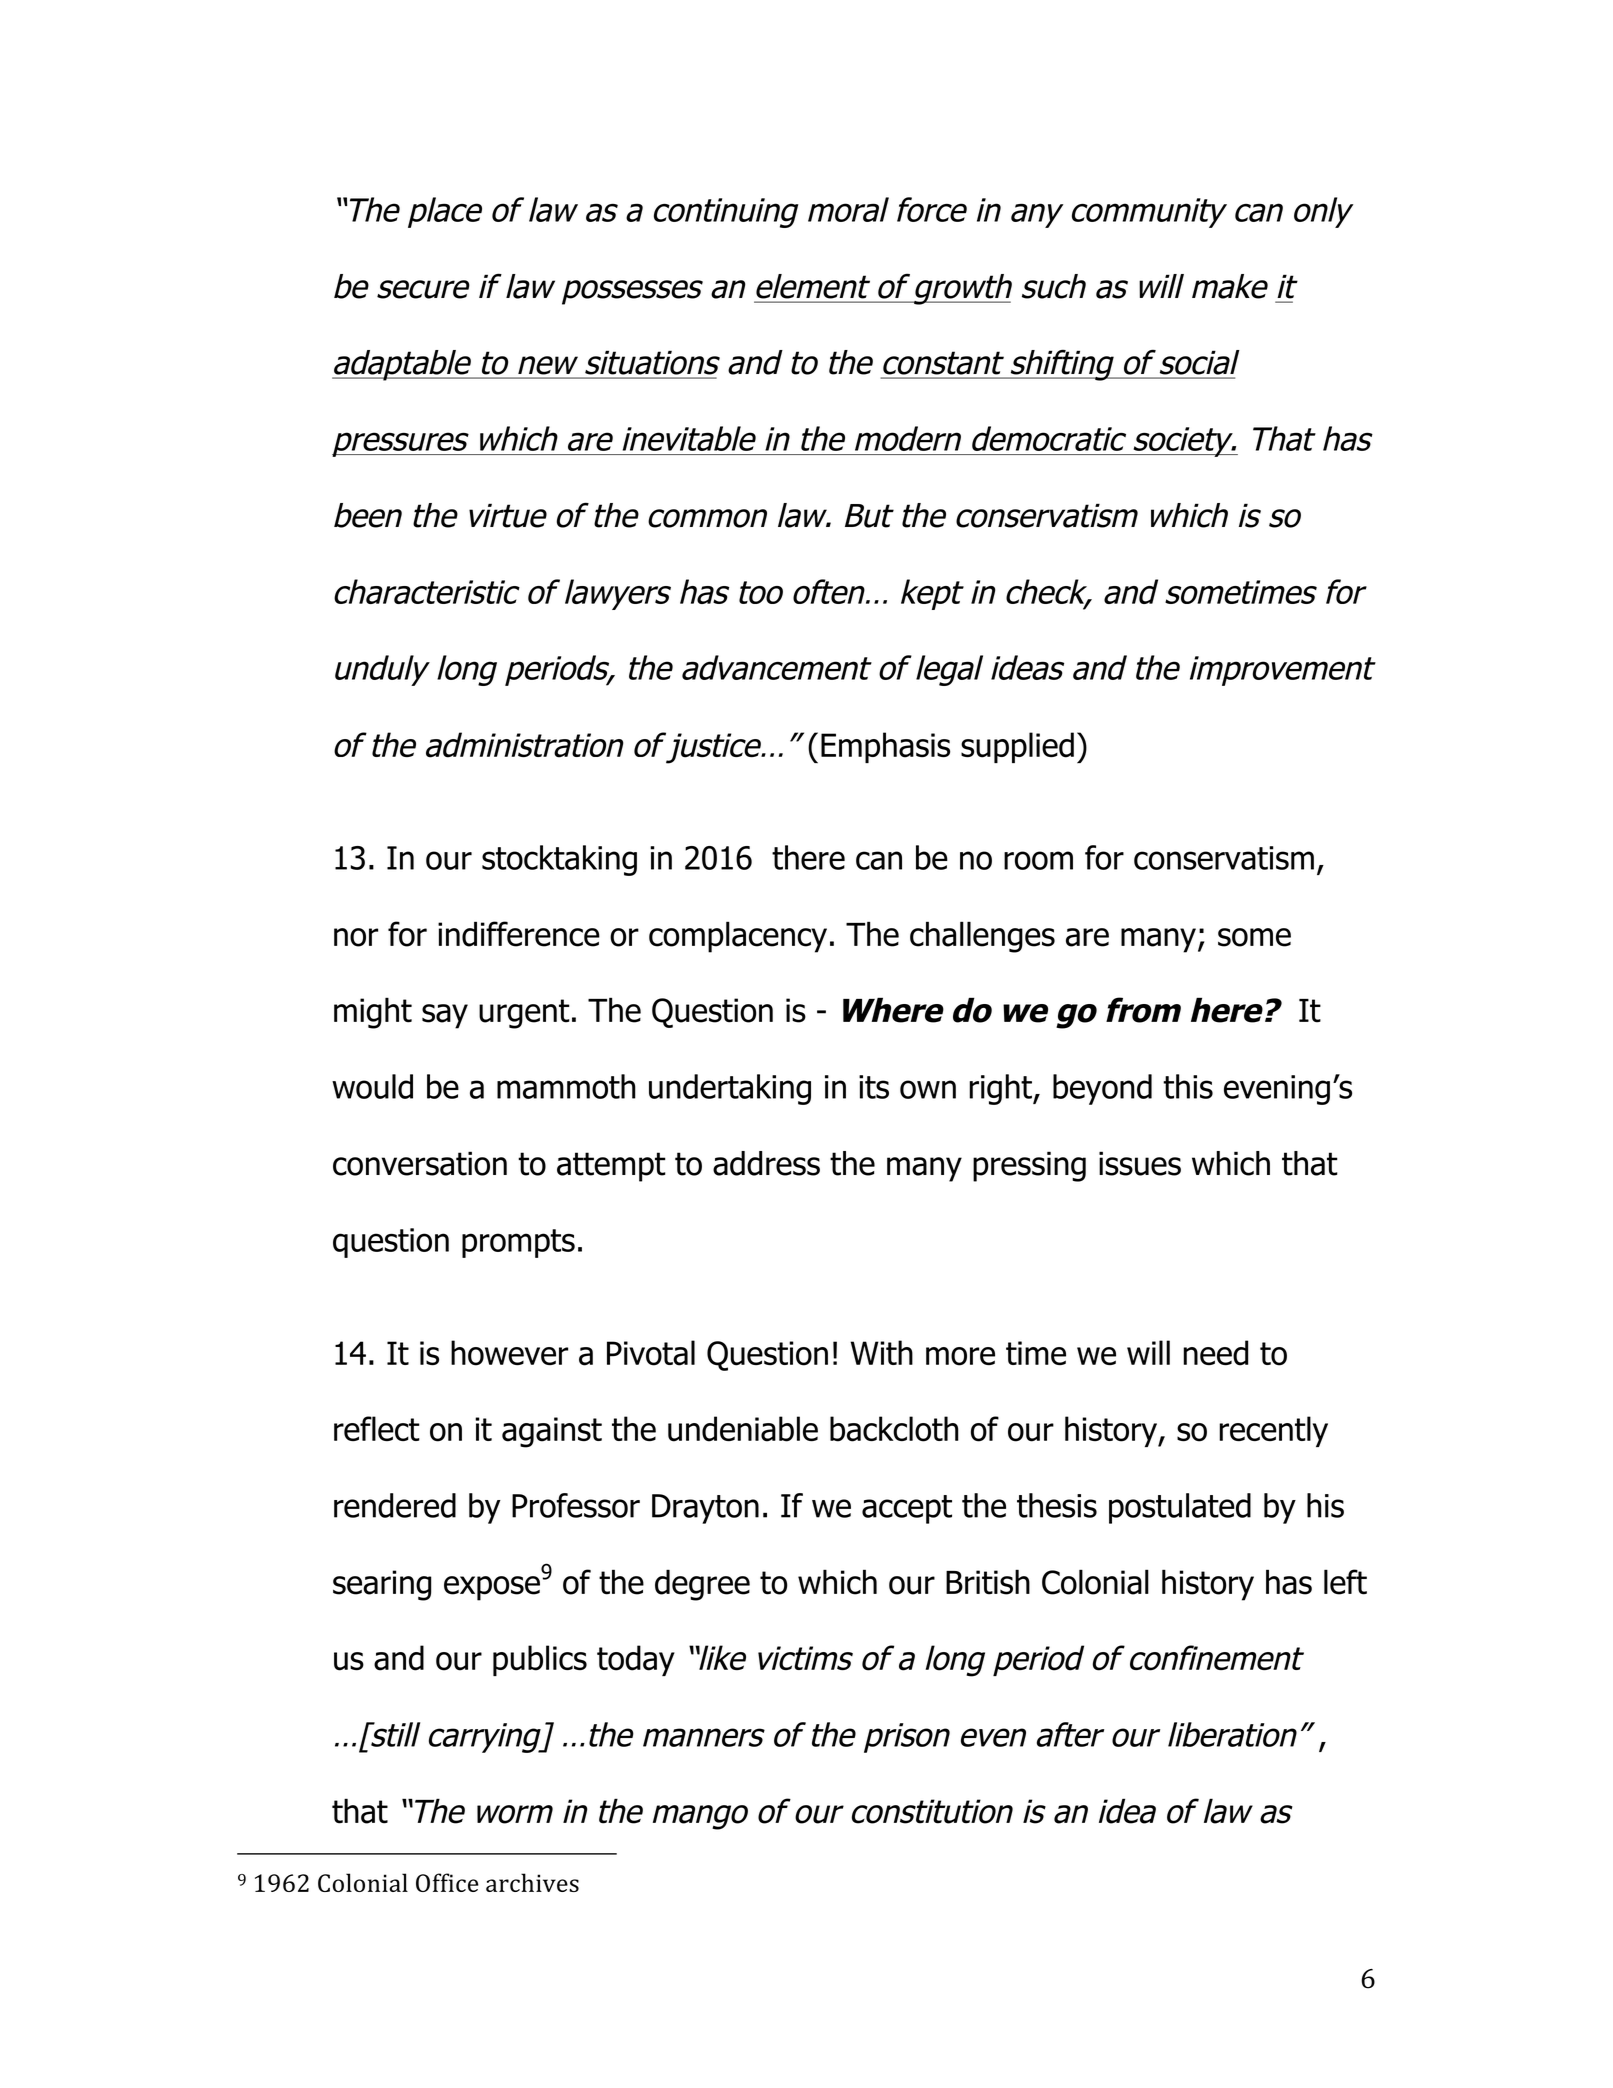 The height and width of the image is (2088, 1613). What do you see at coordinates (1188, 1086) in the image?
I see `this` at bounding box center [1188, 1086].
